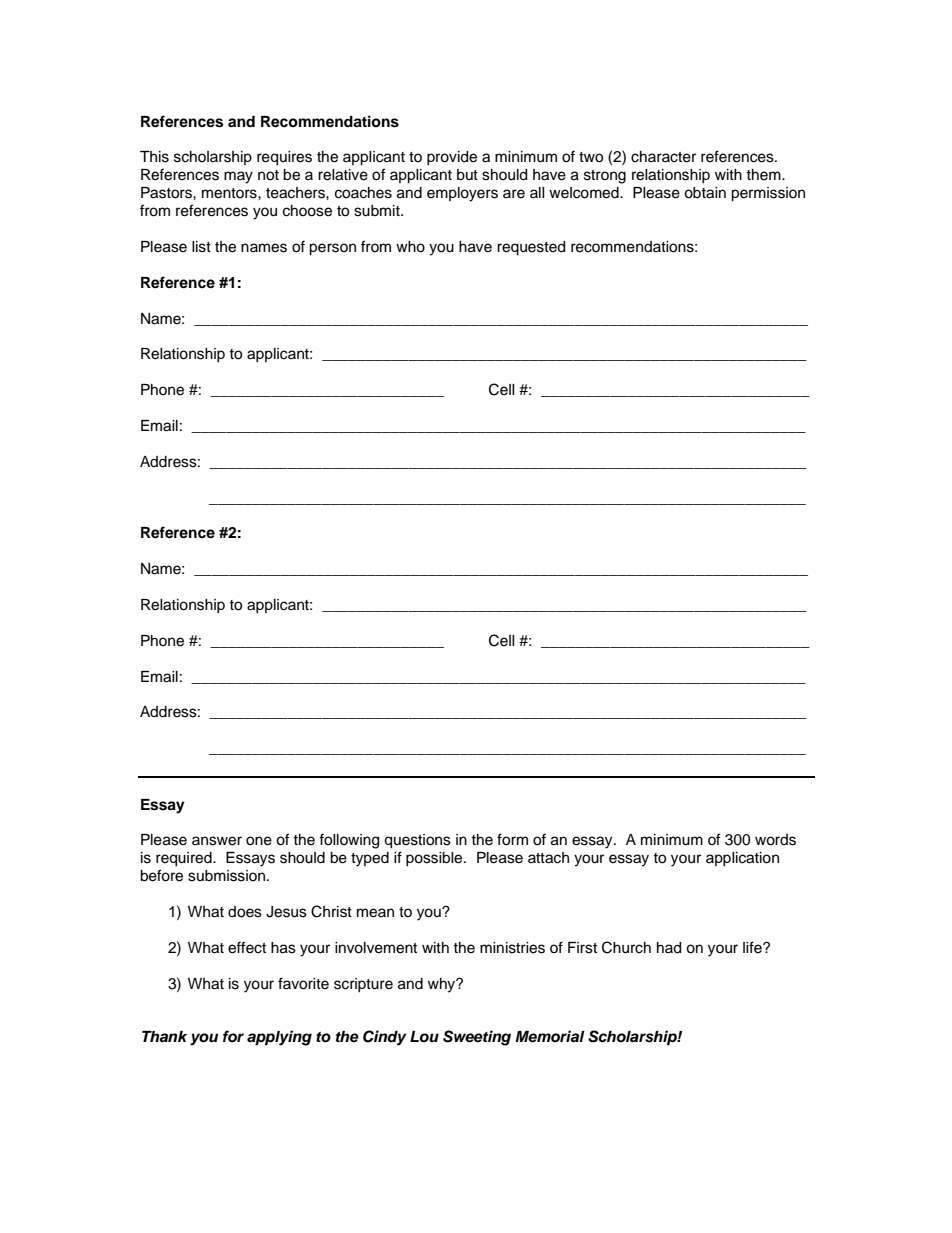 This page has height=1233, width=952. I want to click on form, so click(512, 839).
